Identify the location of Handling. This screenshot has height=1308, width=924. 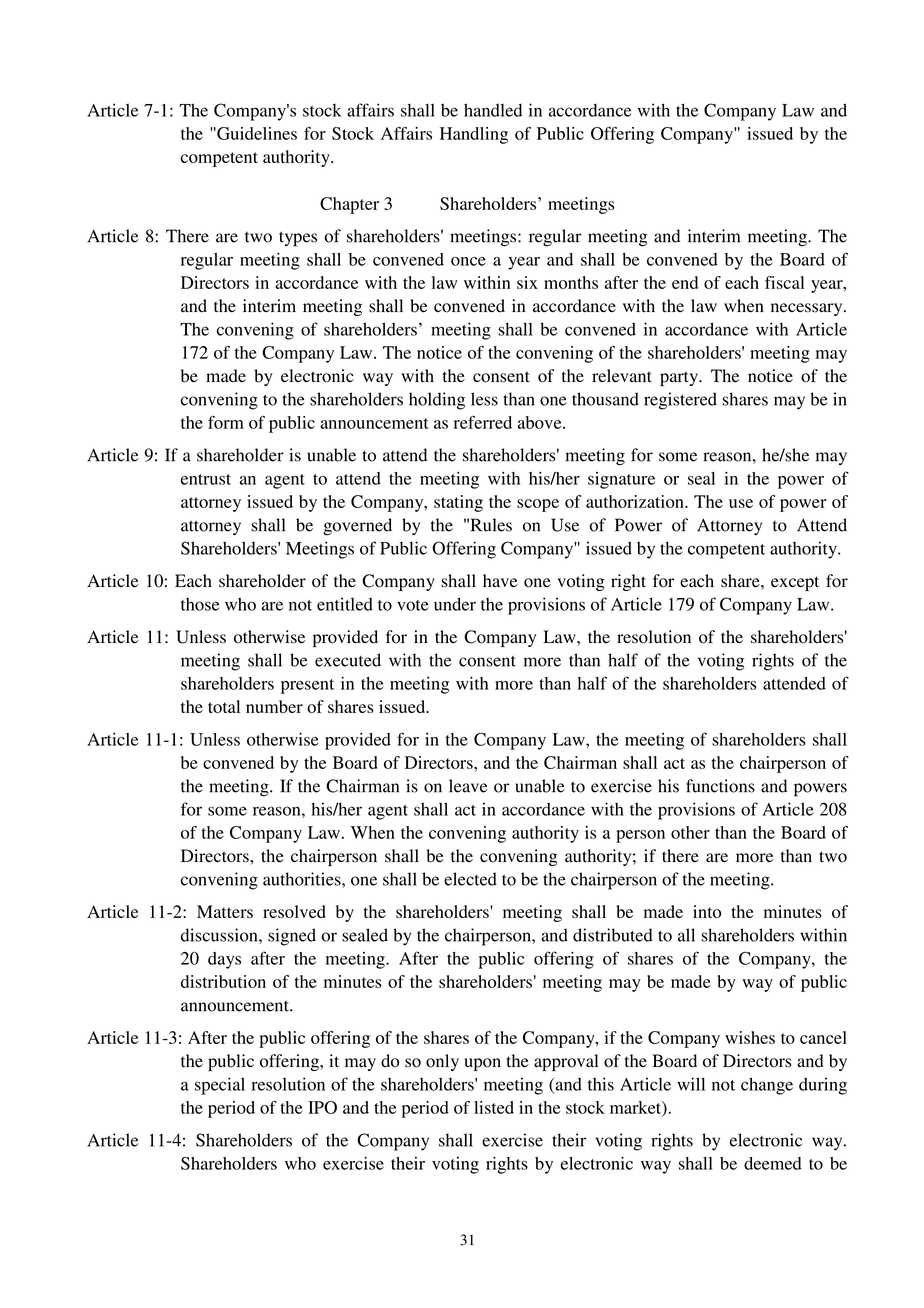
(474, 135).
